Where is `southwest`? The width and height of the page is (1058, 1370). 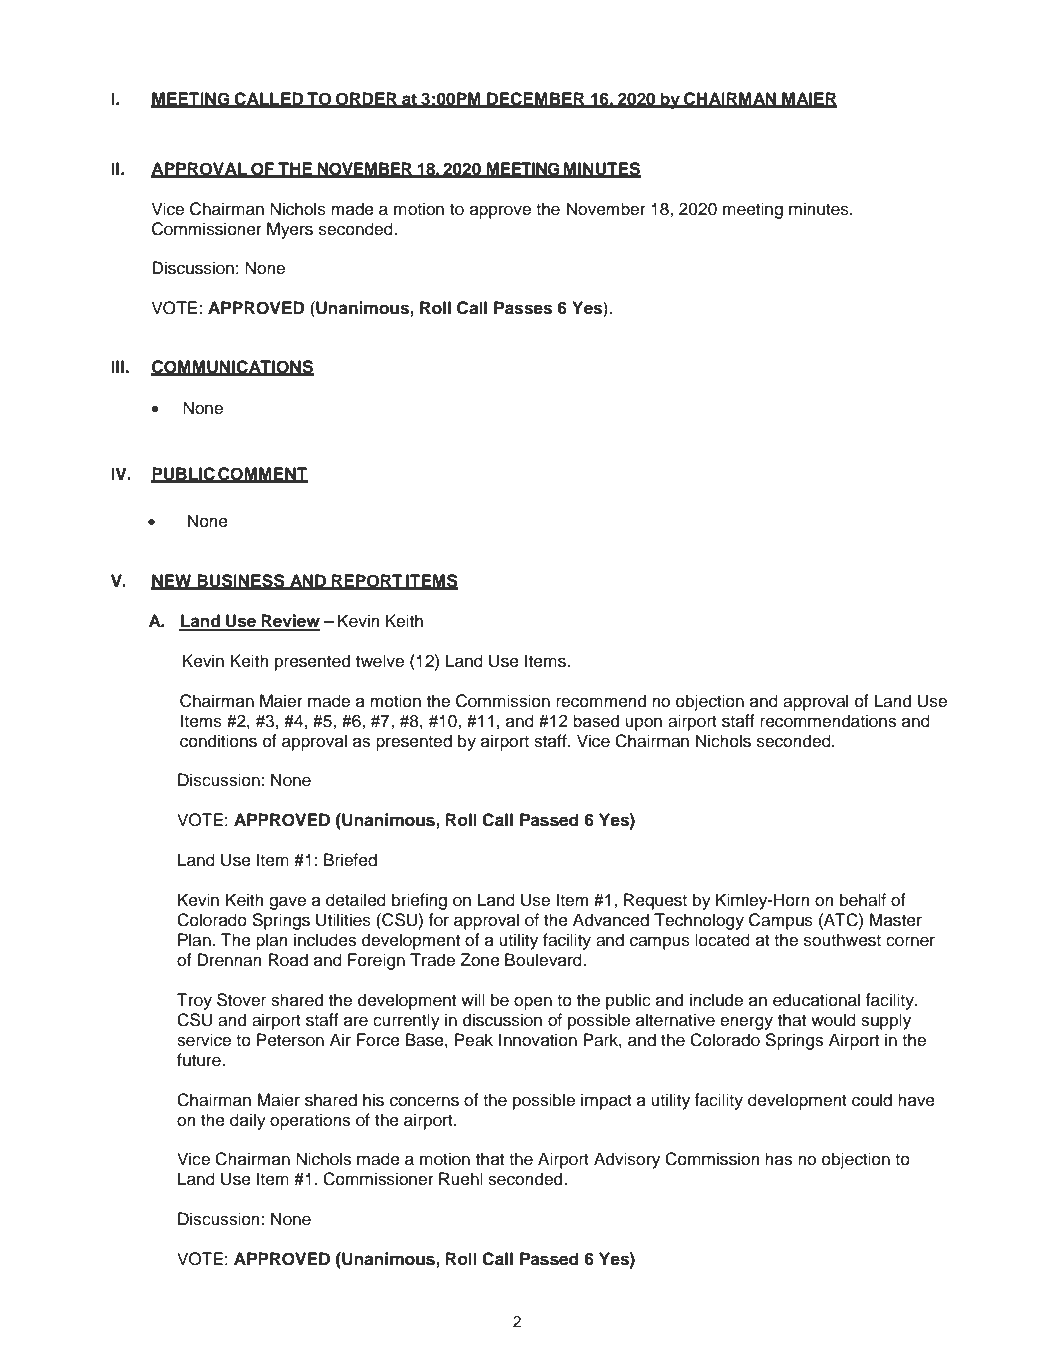 southwest is located at coordinates (842, 940).
